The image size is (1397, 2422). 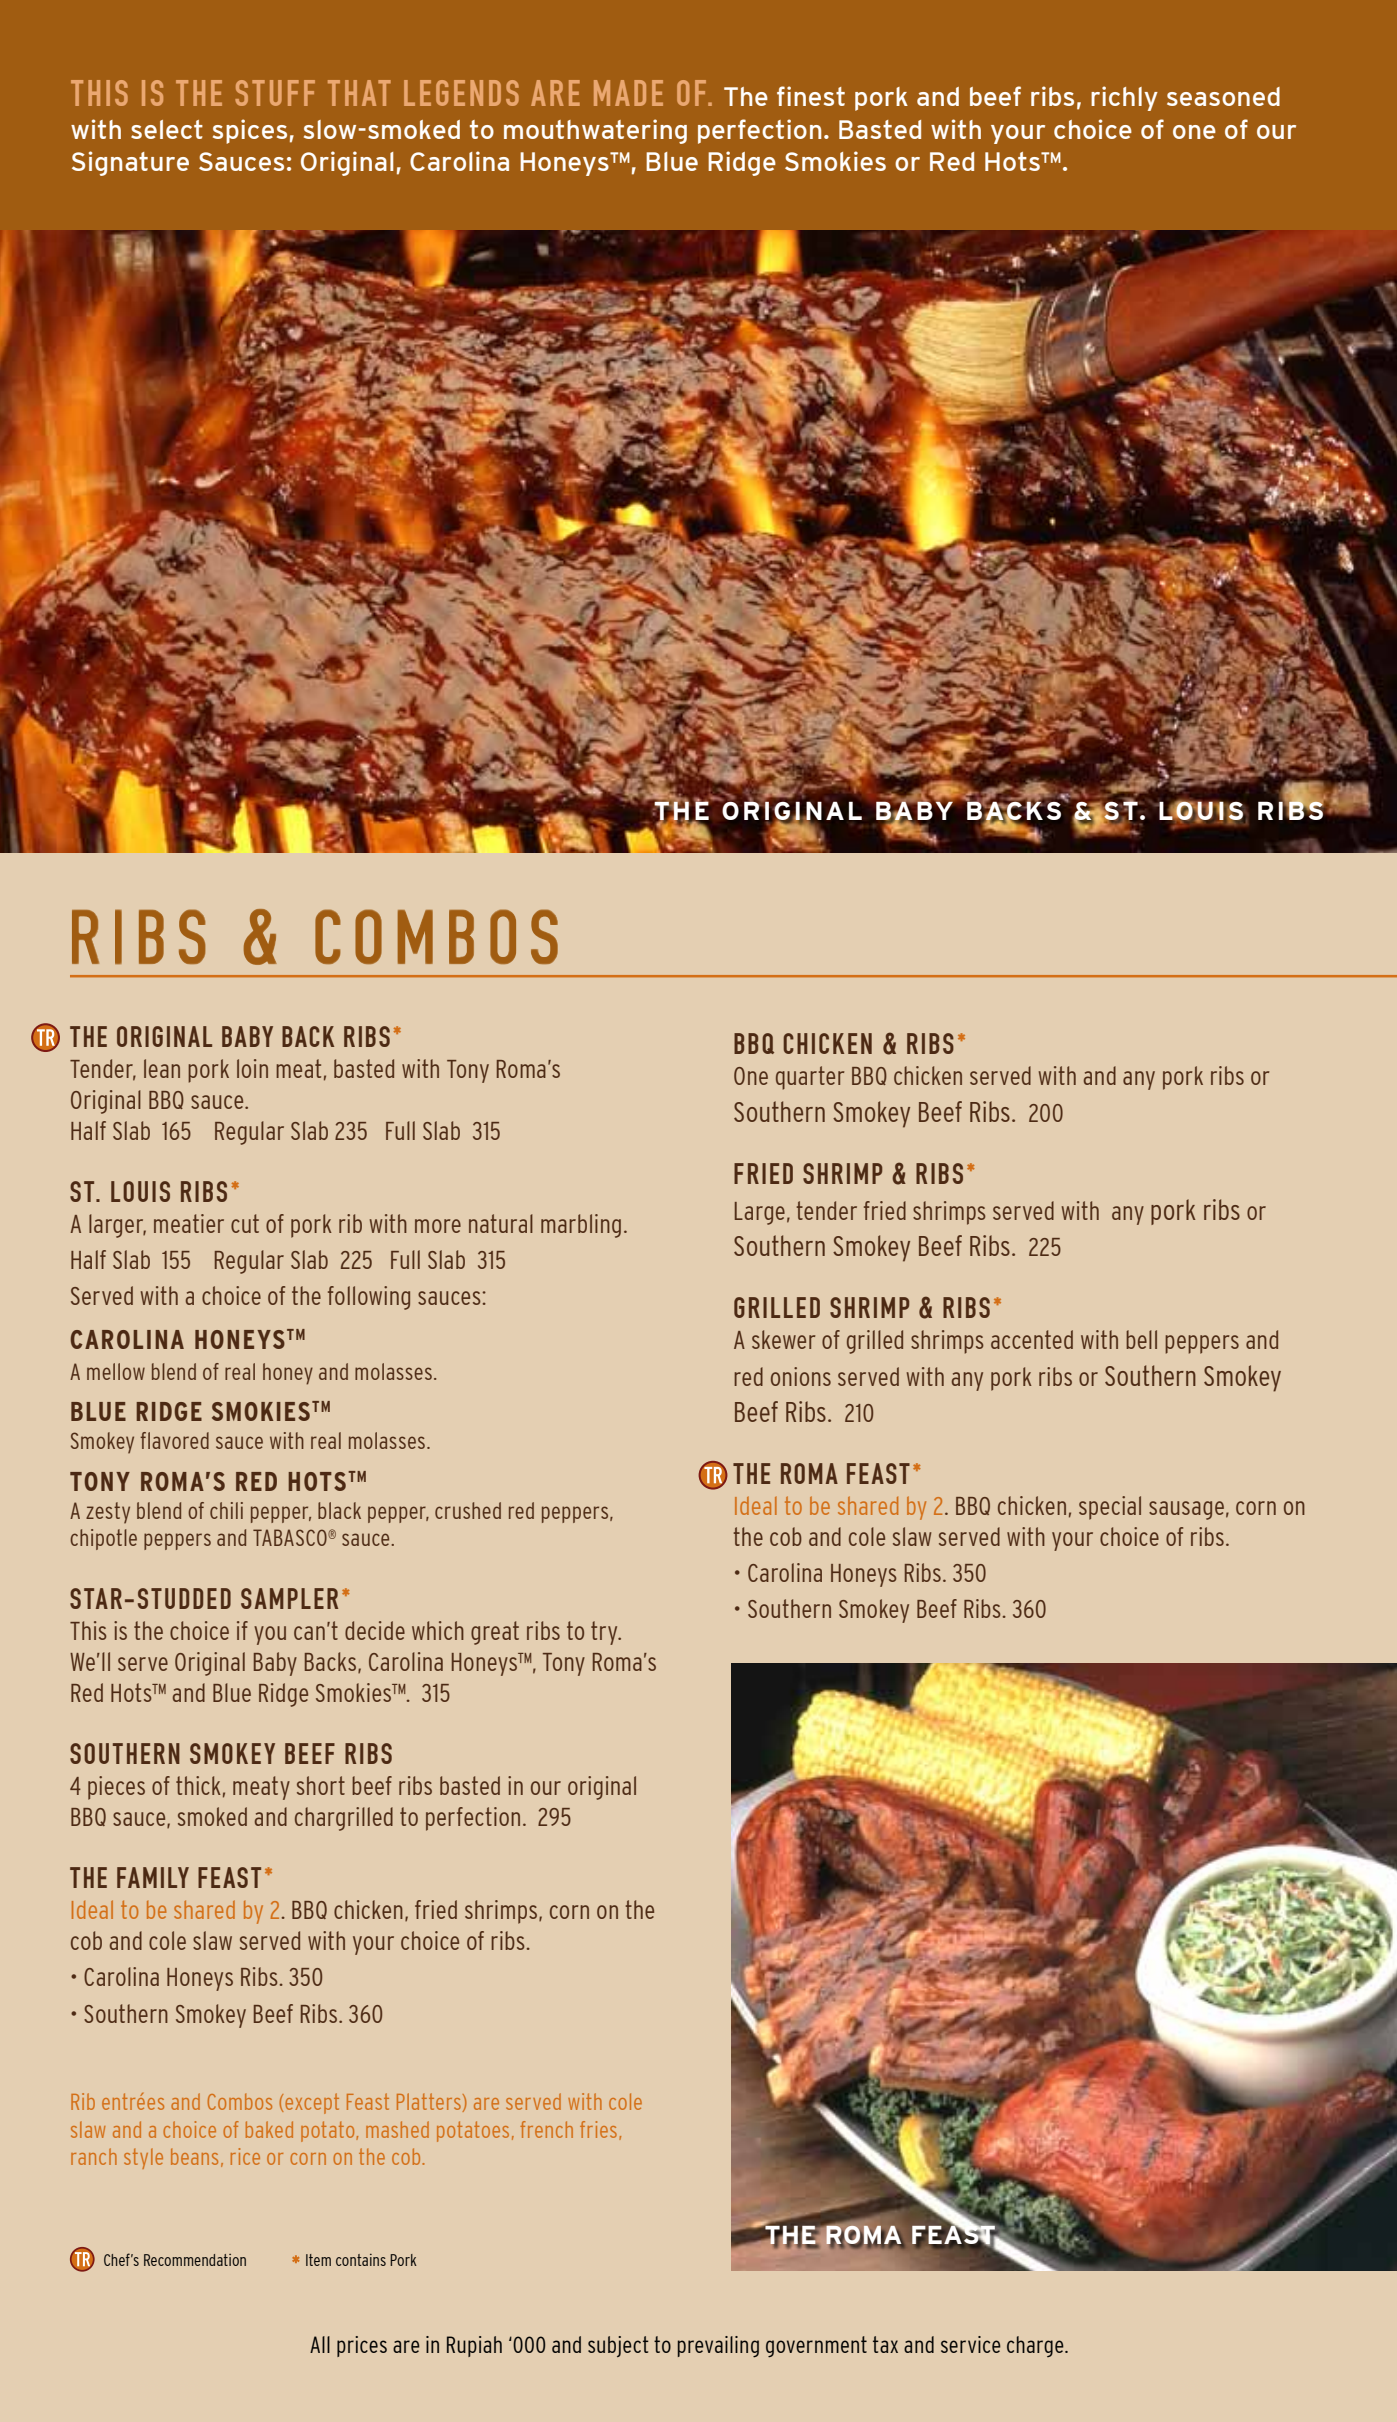 I want to click on marbling, so click(x=581, y=1226).
